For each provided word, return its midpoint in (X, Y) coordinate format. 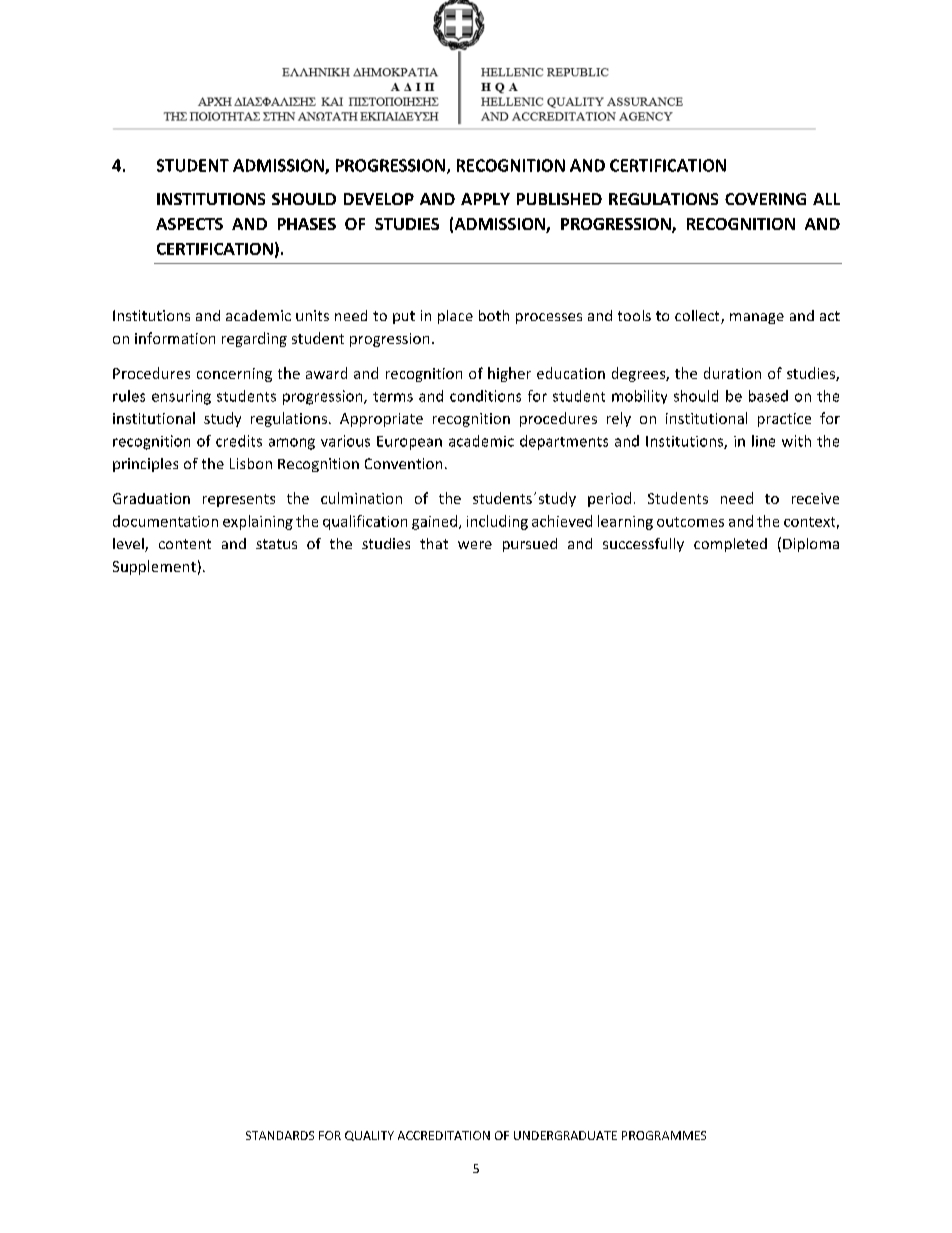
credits (239, 441)
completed (730, 545)
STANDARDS (280, 1135)
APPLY (485, 199)
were (475, 545)
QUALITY (369, 1136)
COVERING (765, 199)
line (763, 441)
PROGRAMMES (664, 1135)
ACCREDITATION (444, 1135)
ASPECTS (189, 224)
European (409, 443)
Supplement (154, 567)
